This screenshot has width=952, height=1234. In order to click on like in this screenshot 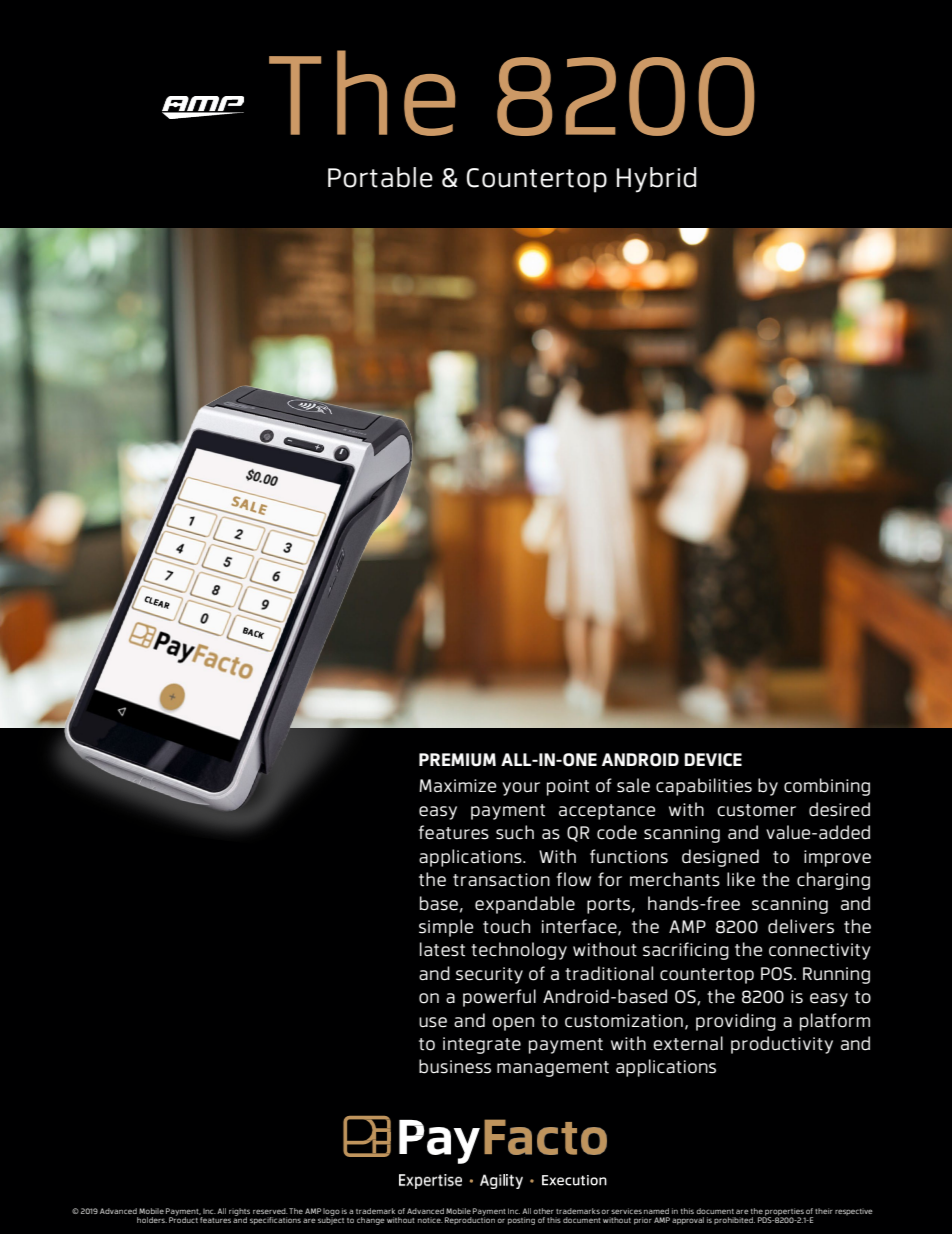, I will do `click(741, 879)`.
